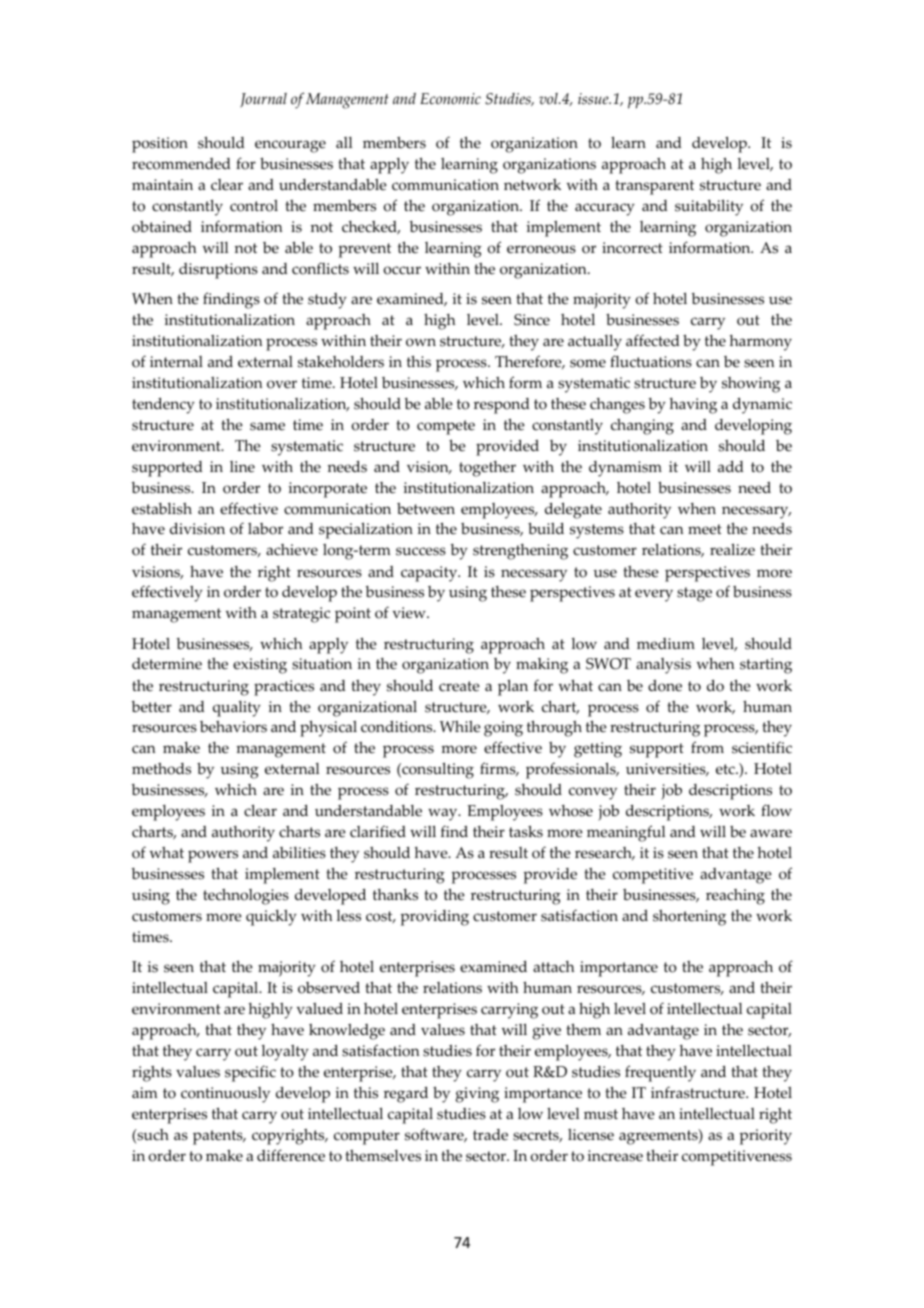 The image size is (924, 1308). I want to click on continuously, so click(225, 1095).
